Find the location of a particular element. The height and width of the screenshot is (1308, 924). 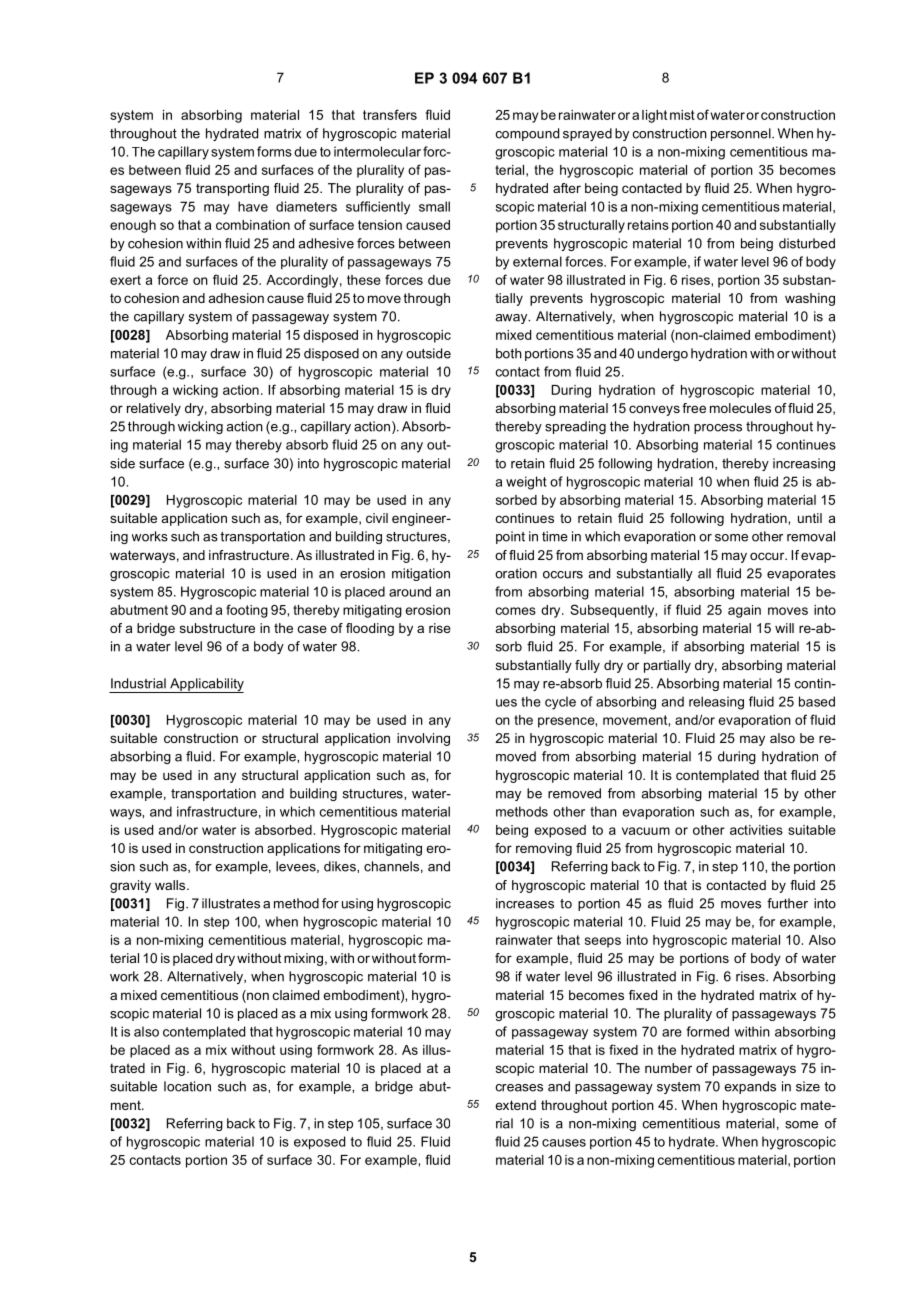

personnel is located at coordinates (742, 134).
